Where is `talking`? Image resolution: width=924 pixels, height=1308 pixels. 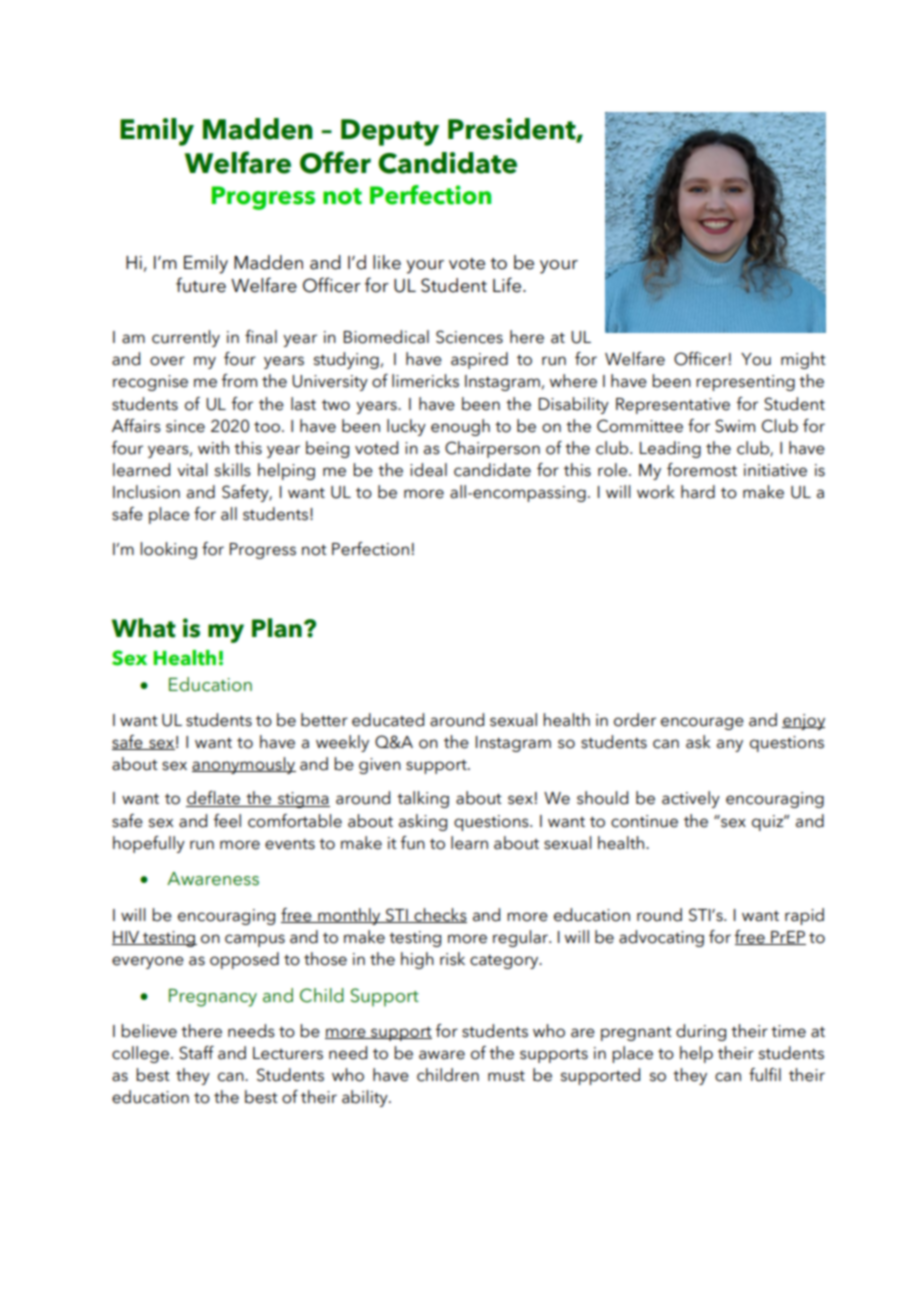
talking is located at coordinates (423, 799).
